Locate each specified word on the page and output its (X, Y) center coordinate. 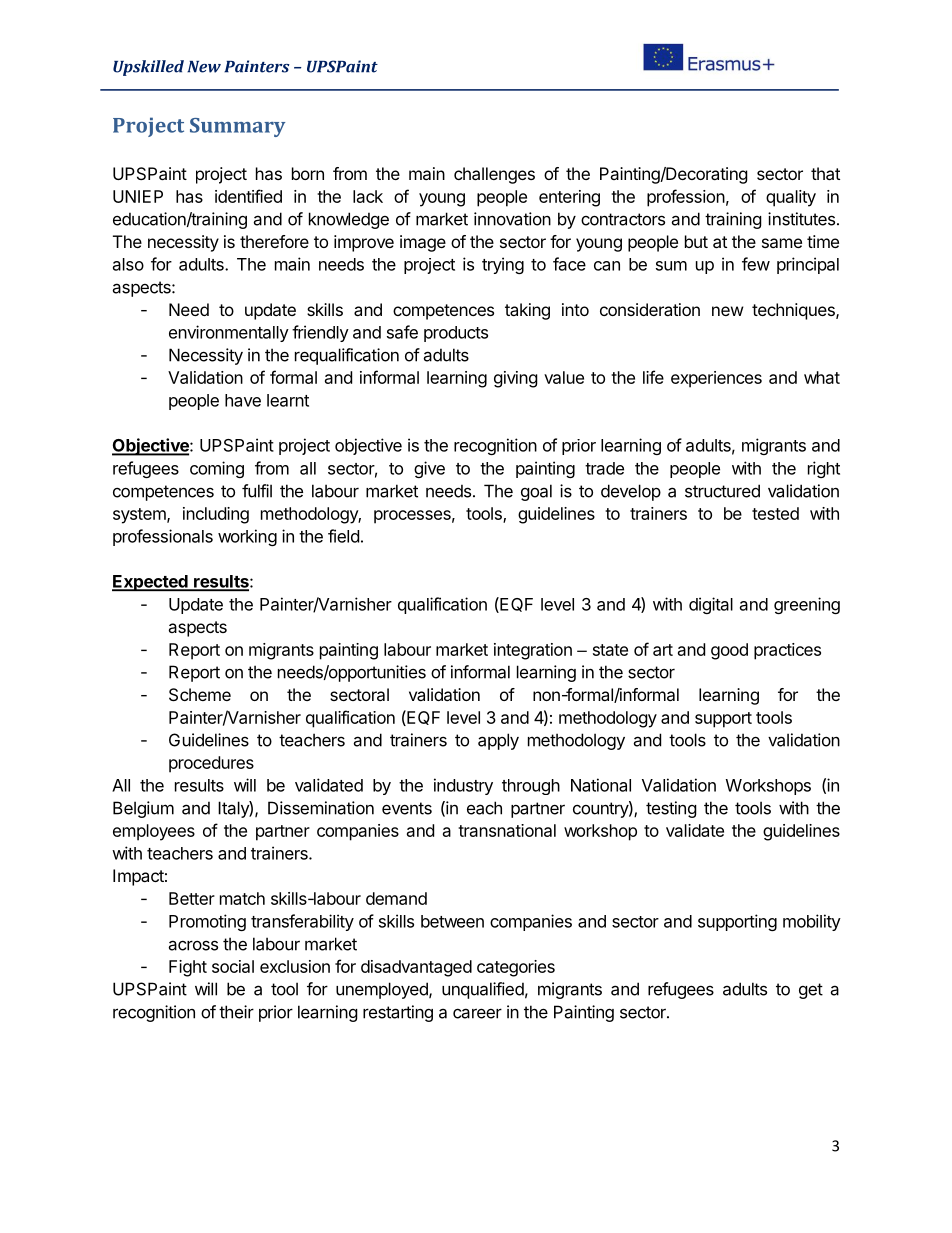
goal (536, 492)
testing (671, 809)
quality (791, 198)
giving (516, 379)
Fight (188, 968)
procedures (211, 764)
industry (463, 786)
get (811, 991)
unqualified (483, 990)
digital (711, 605)
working (247, 537)
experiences (716, 379)
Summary (237, 127)
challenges (494, 175)
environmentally (229, 333)
